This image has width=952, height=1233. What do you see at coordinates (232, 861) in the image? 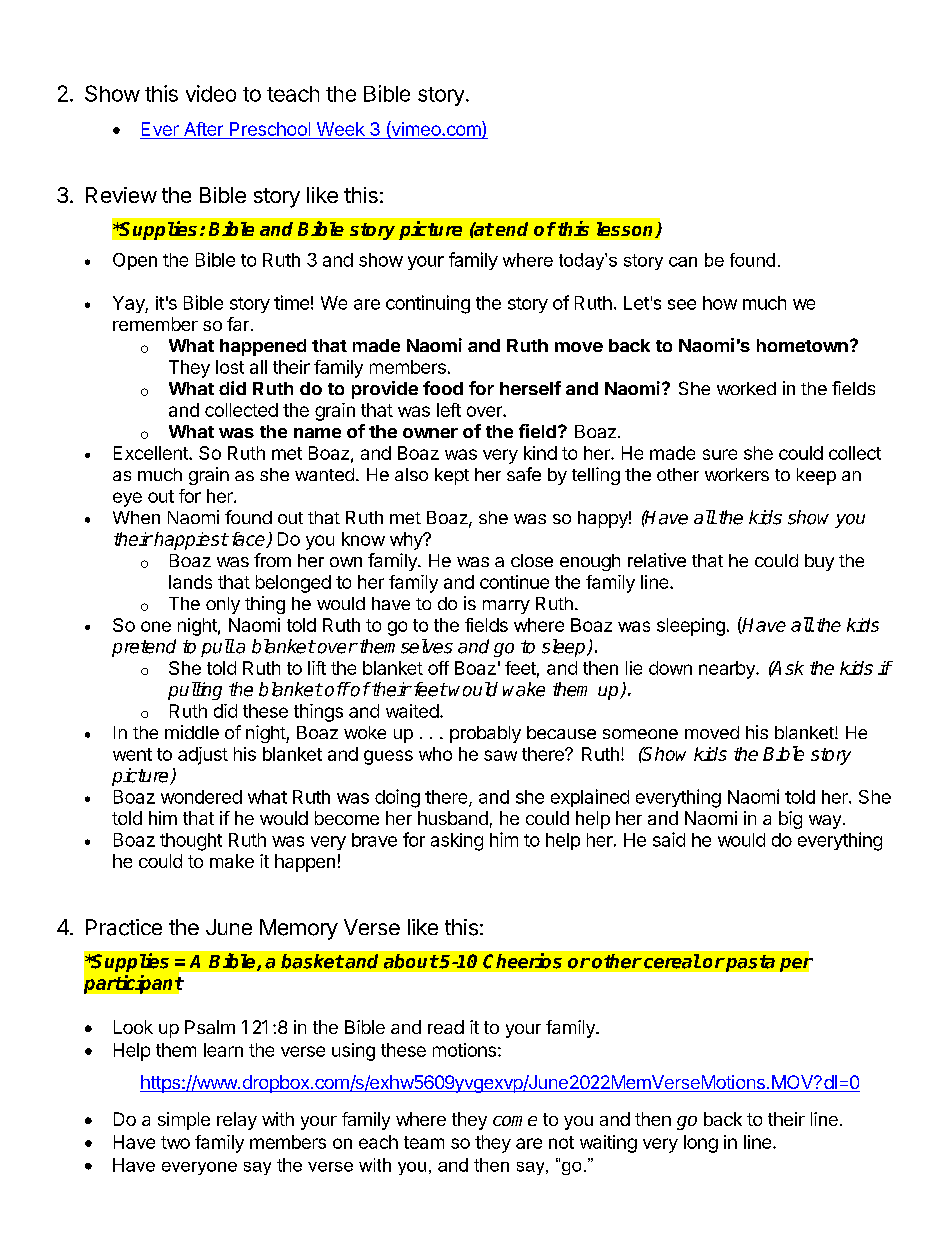
I see `make` at bounding box center [232, 861].
